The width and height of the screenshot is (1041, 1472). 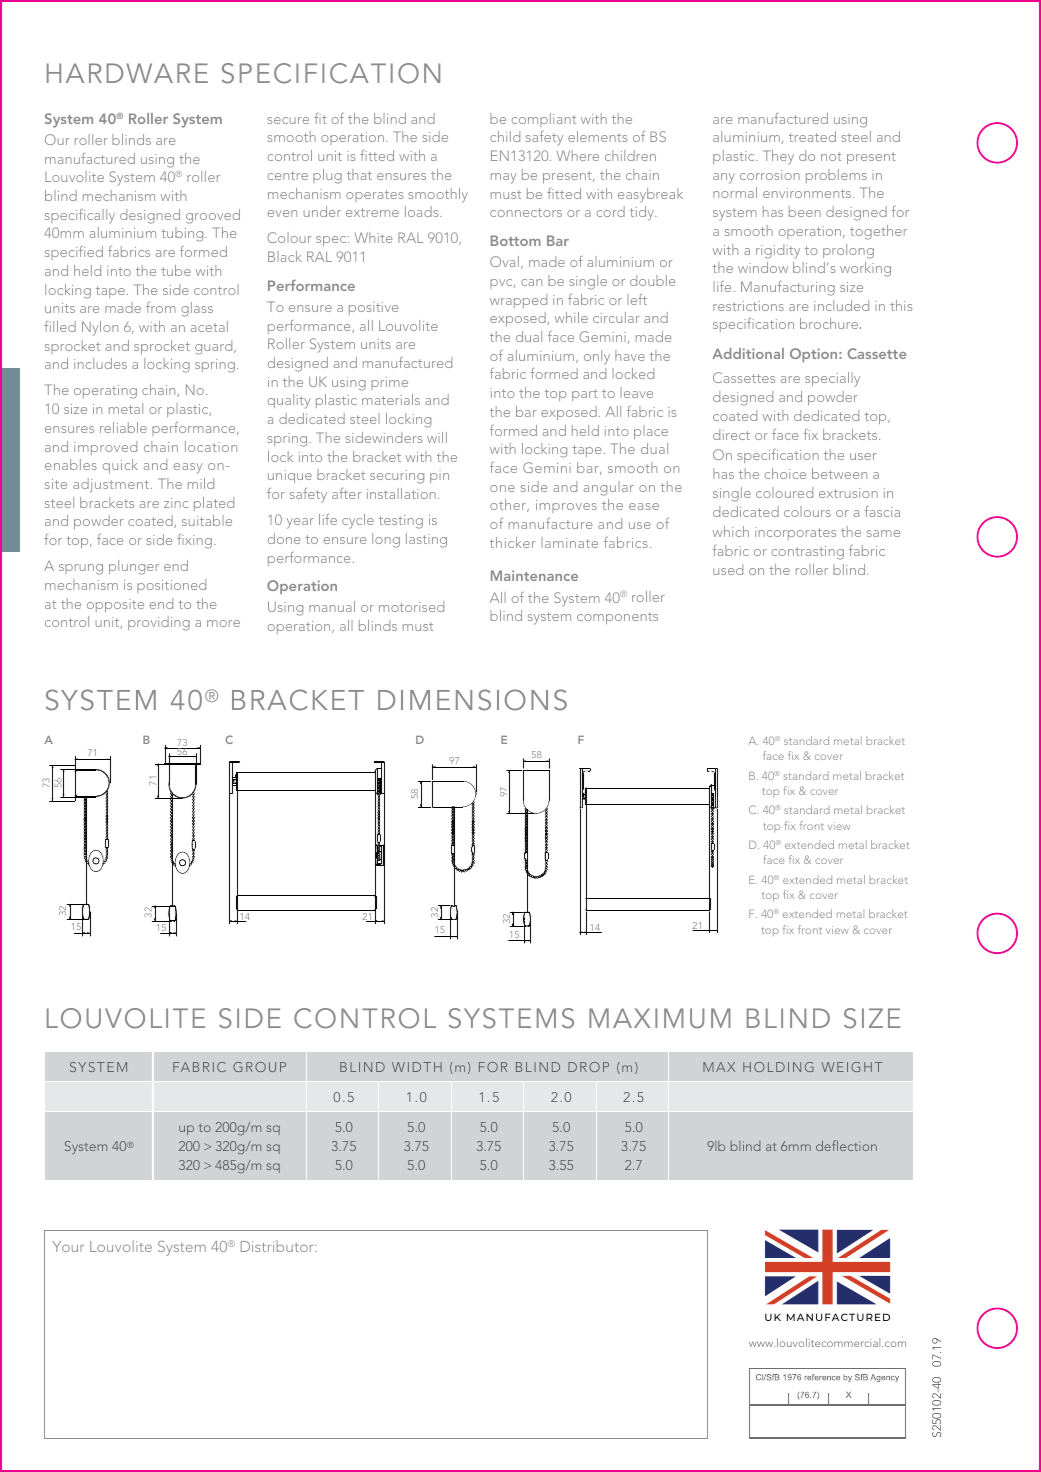 I want to click on more, so click(x=223, y=623).
